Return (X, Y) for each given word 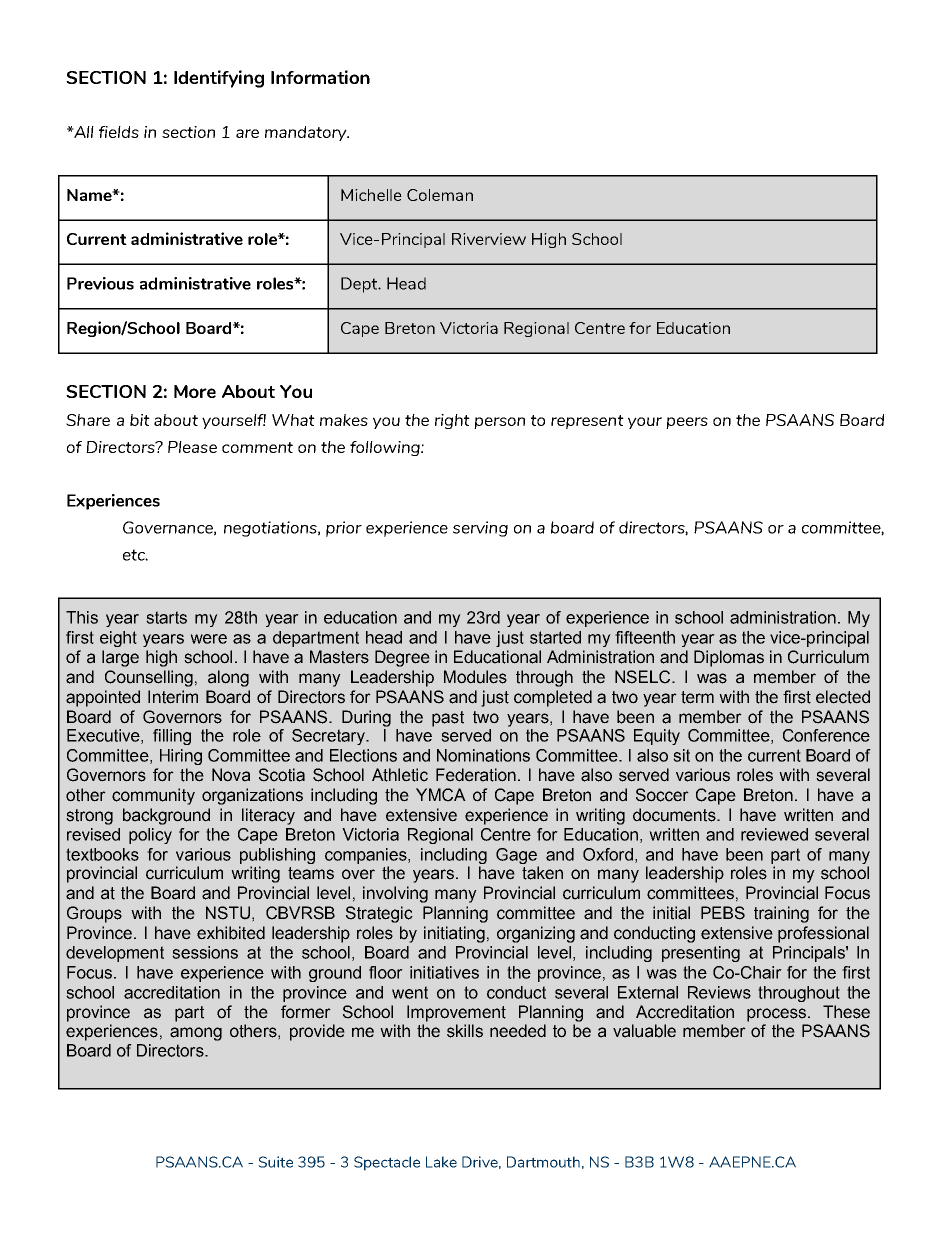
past (448, 719)
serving (480, 529)
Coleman (440, 195)
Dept (360, 285)
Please (192, 447)
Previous (100, 283)
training (781, 914)
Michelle (371, 195)
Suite (275, 1162)
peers (687, 423)
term (697, 697)
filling (172, 737)
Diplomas (729, 658)
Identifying (219, 79)
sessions (205, 952)
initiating (454, 934)
